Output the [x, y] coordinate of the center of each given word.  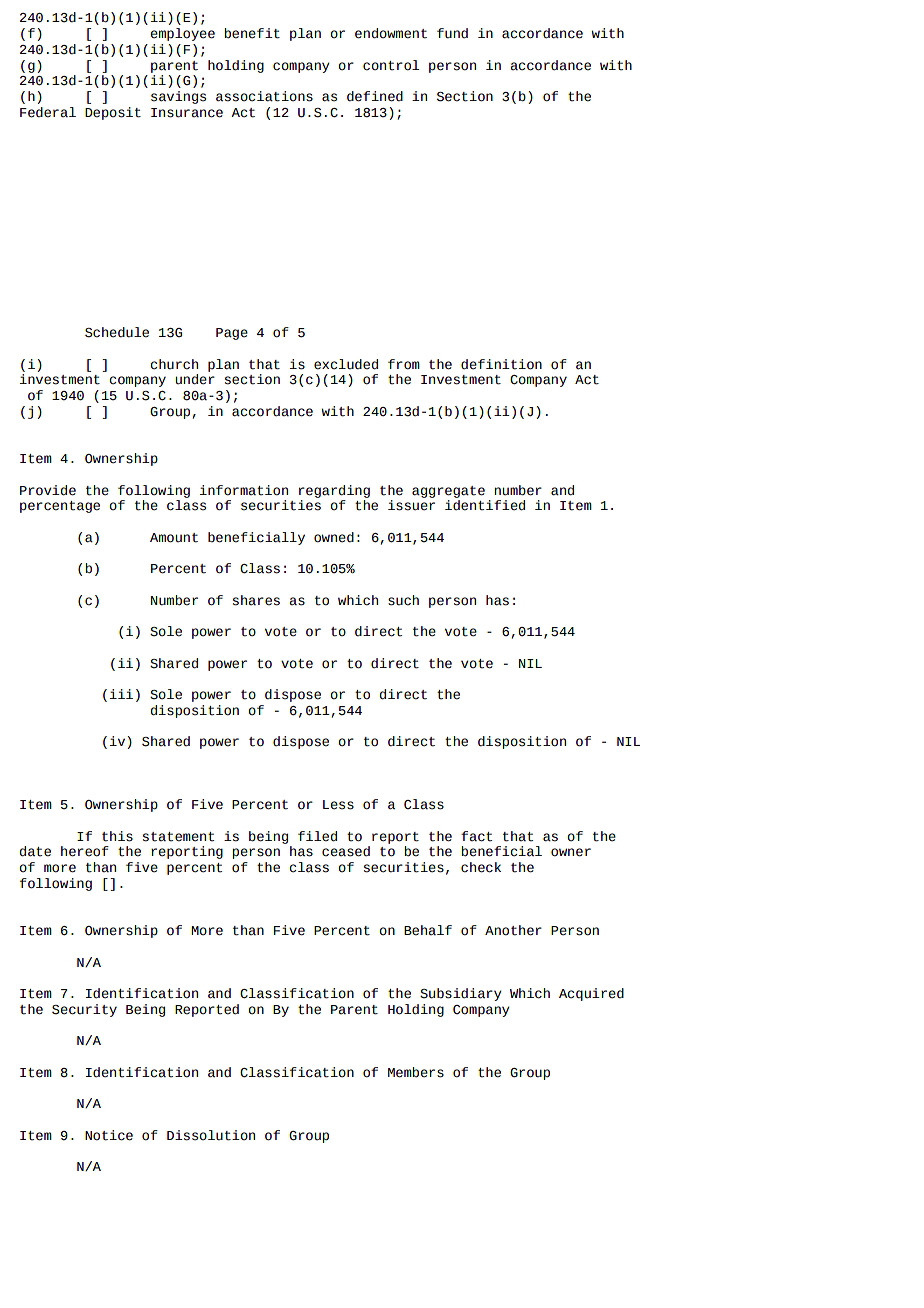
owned [334, 537]
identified [485, 505]
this [117, 836]
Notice [109, 1135]
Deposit [113, 113]
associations [264, 96]
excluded [346, 364]
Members [416, 1072]
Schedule [117, 332]
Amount [174, 538]
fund [452, 33]
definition [501, 364]
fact [476, 836]
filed [317, 836]
